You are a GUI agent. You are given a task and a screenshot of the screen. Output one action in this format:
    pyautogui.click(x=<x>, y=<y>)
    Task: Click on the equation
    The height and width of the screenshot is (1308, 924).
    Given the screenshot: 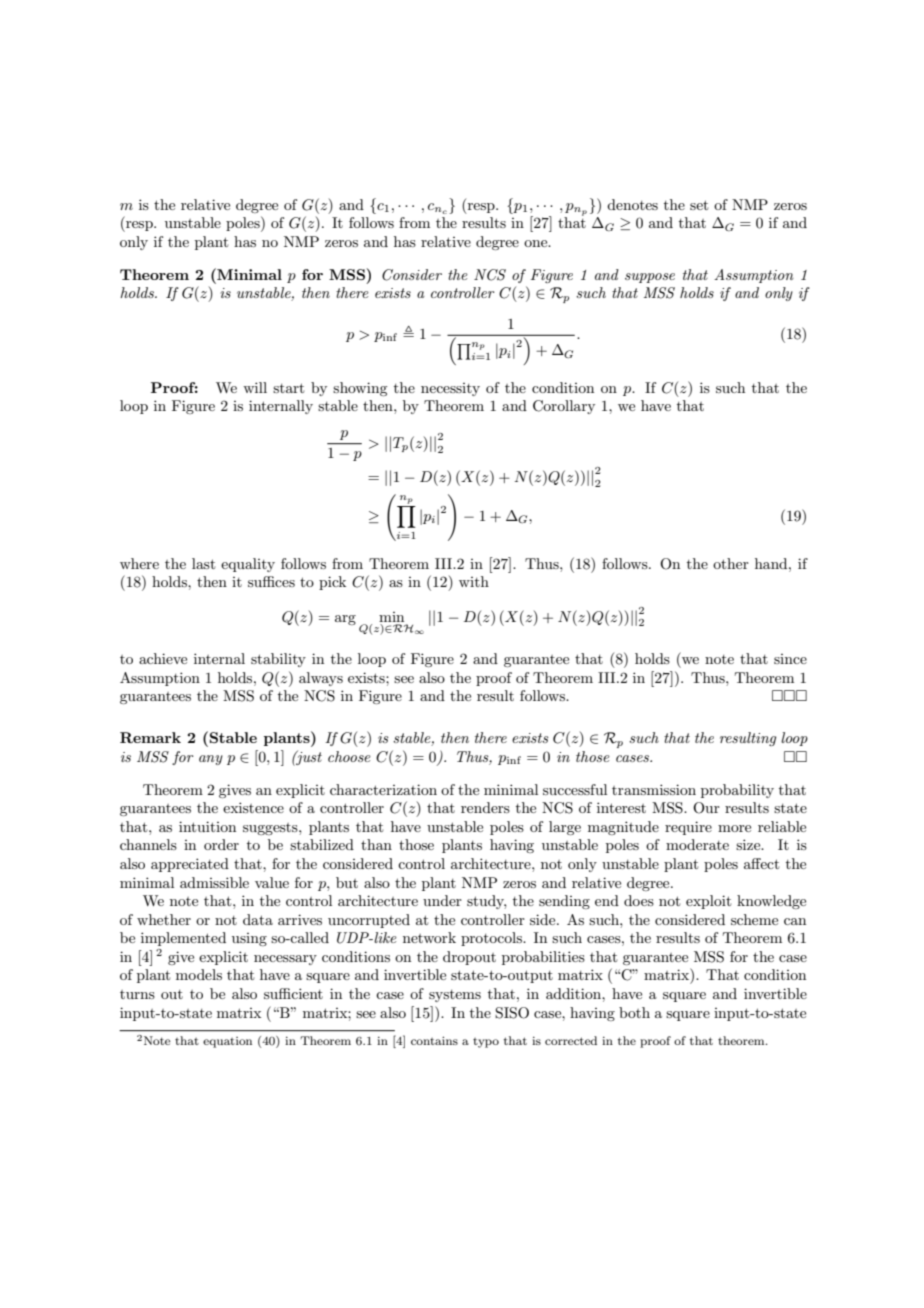 What is the action you would take?
    pyautogui.click(x=227, y=1042)
